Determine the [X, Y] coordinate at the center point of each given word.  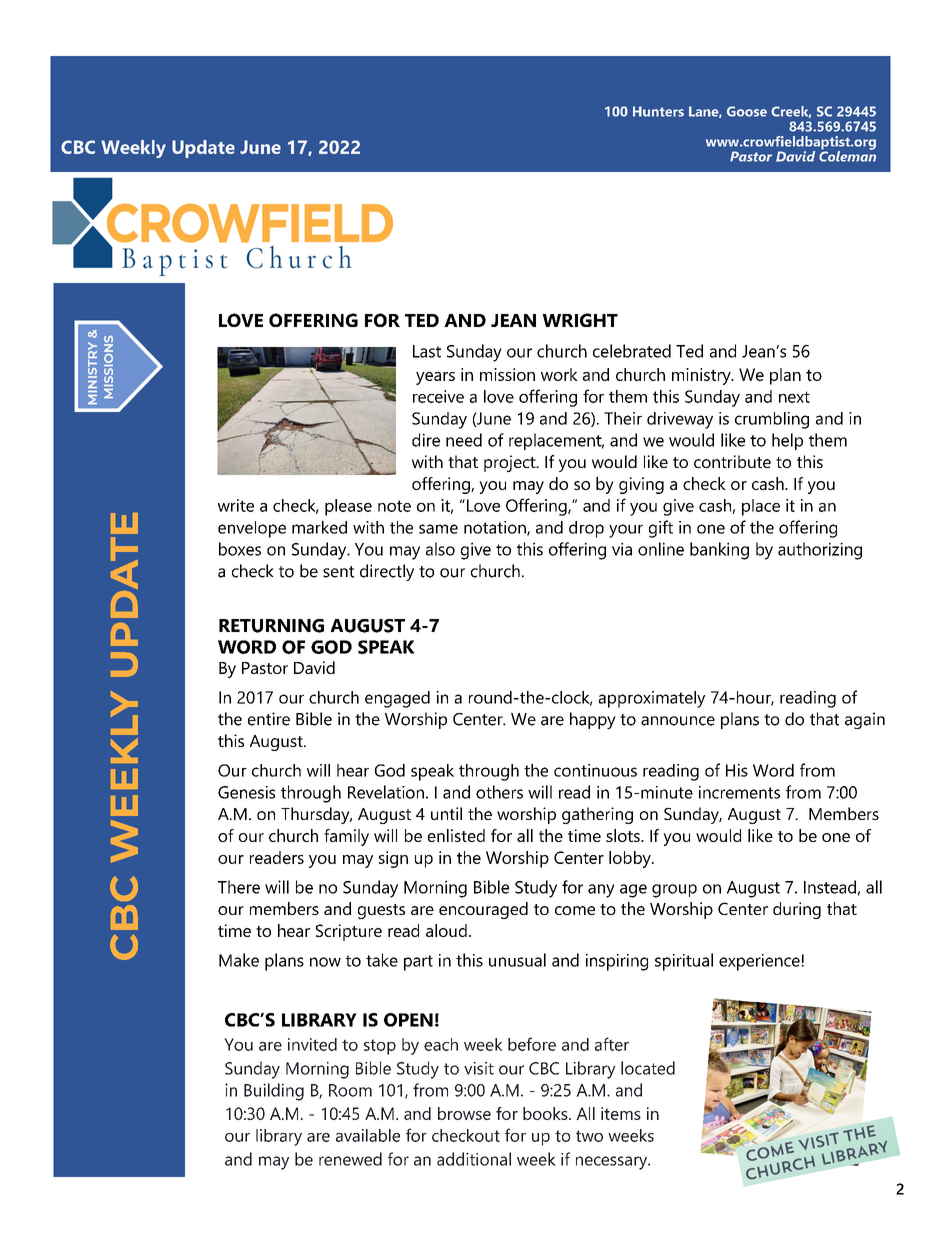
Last [427, 351]
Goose [747, 111]
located [648, 1068]
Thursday [316, 815]
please [348, 507]
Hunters [658, 111]
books [546, 1113]
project [511, 463]
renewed [350, 1159]
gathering [597, 815]
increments [739, 792]
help [787, 441]
